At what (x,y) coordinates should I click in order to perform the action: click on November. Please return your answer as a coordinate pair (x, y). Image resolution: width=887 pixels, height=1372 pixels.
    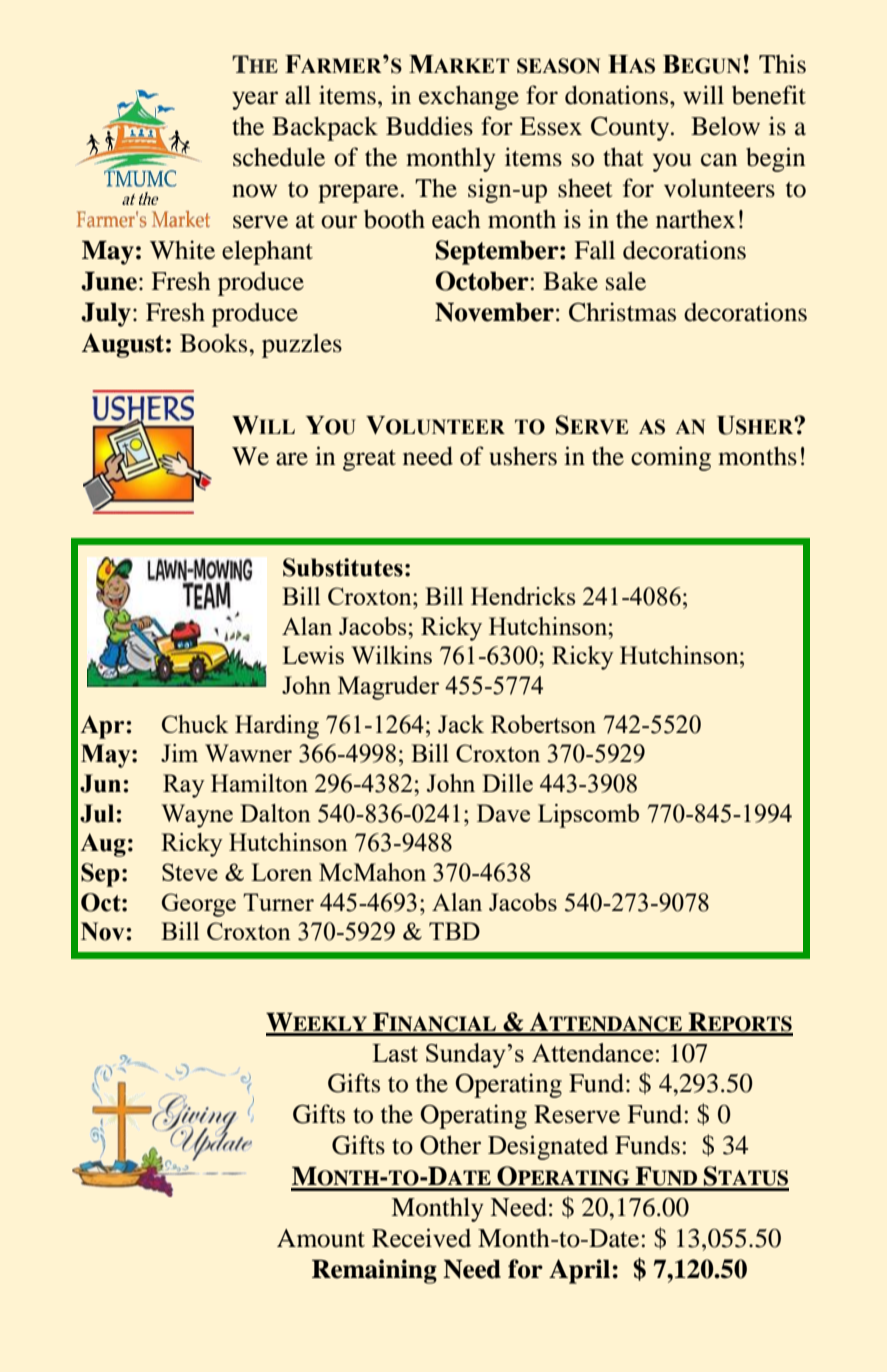
    Looking at the image, I should click on (494, 312).
